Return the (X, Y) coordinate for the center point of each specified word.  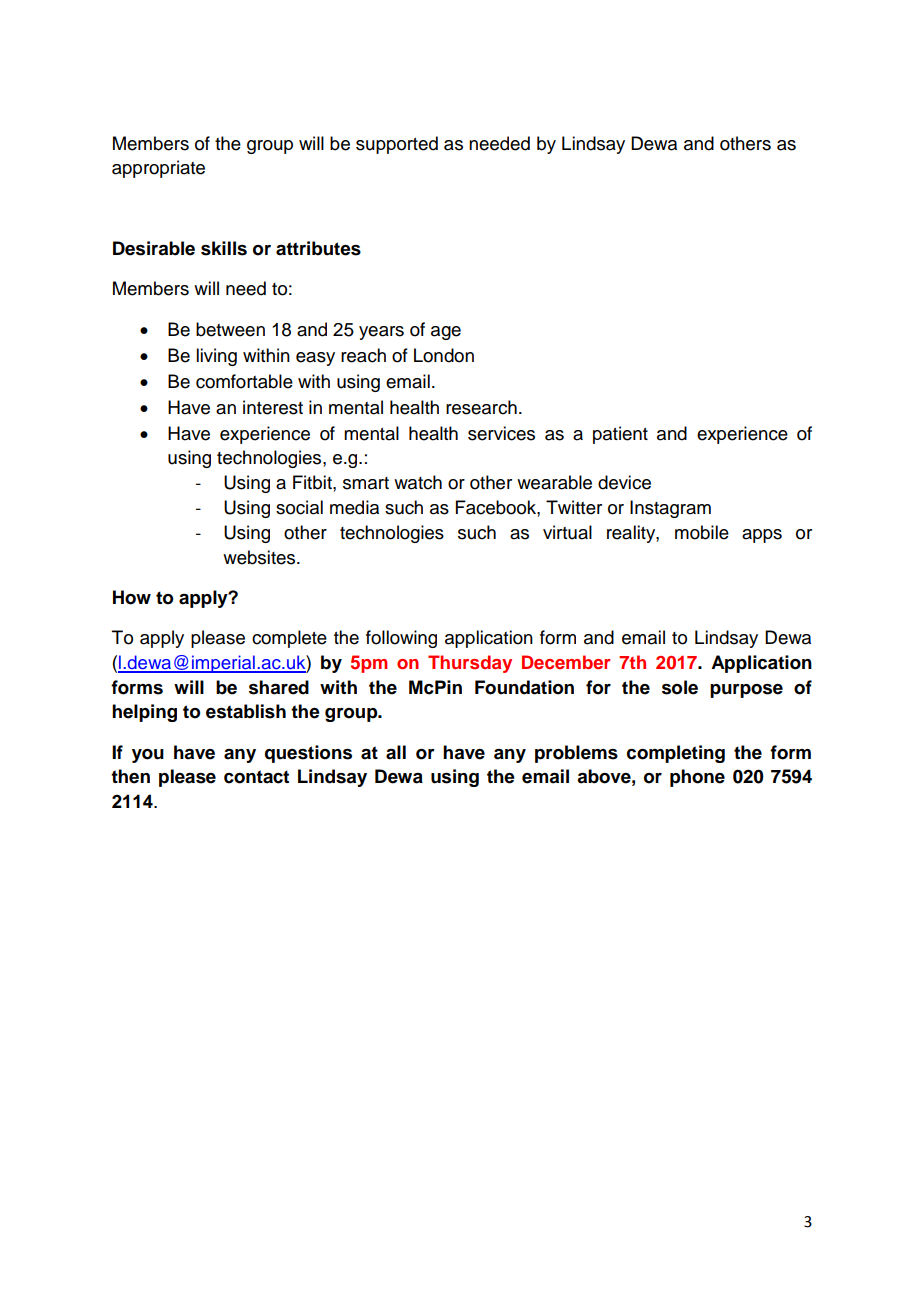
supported (397, 145)
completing (676, 754)
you (148, 756)
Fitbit (313, 482)
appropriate (158, 169)
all (396, 752)
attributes (318, 248)
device (624, 482)
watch (418, 482)
